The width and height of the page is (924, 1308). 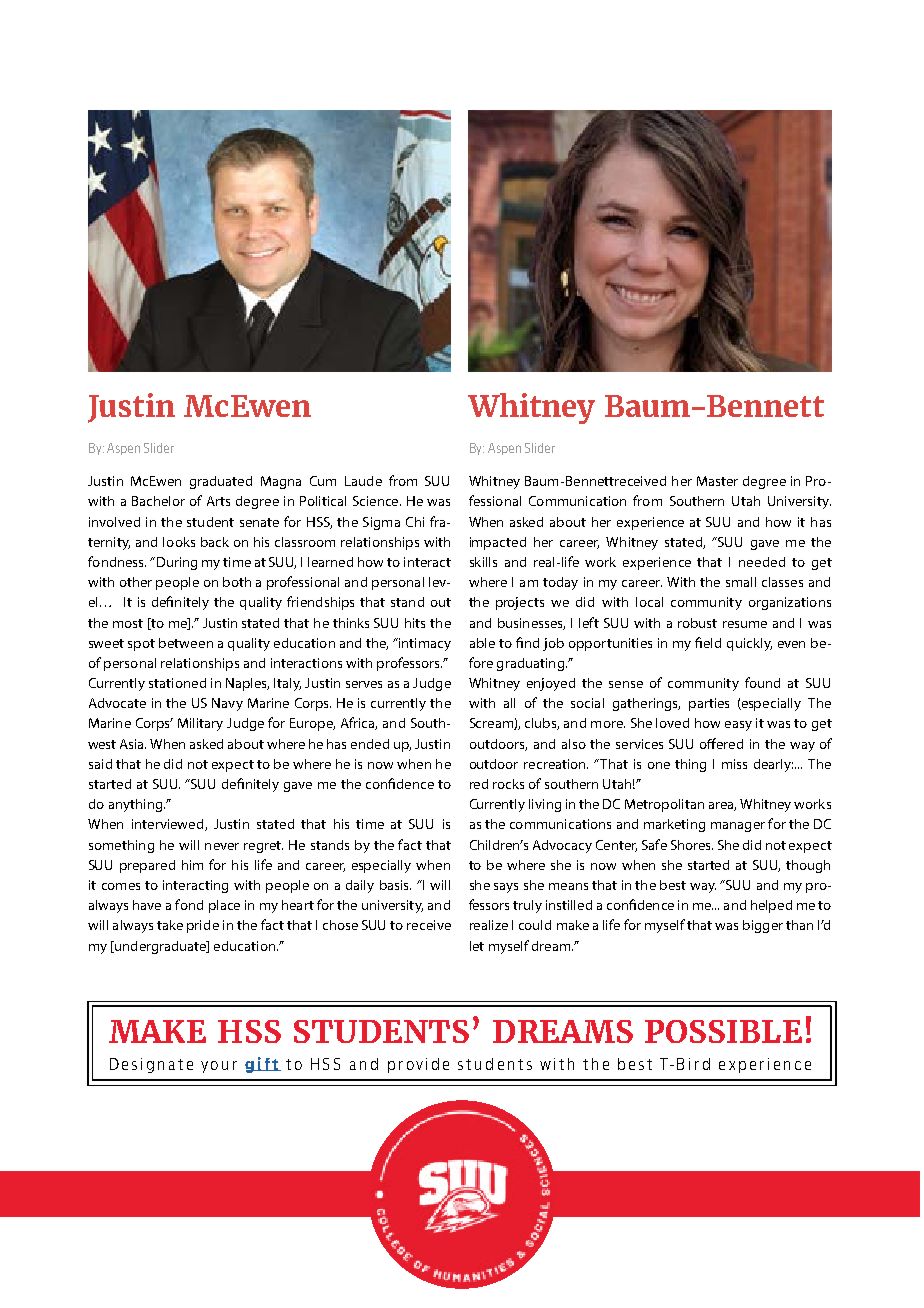 I want to click on resume, so click(x=745, y=624).
